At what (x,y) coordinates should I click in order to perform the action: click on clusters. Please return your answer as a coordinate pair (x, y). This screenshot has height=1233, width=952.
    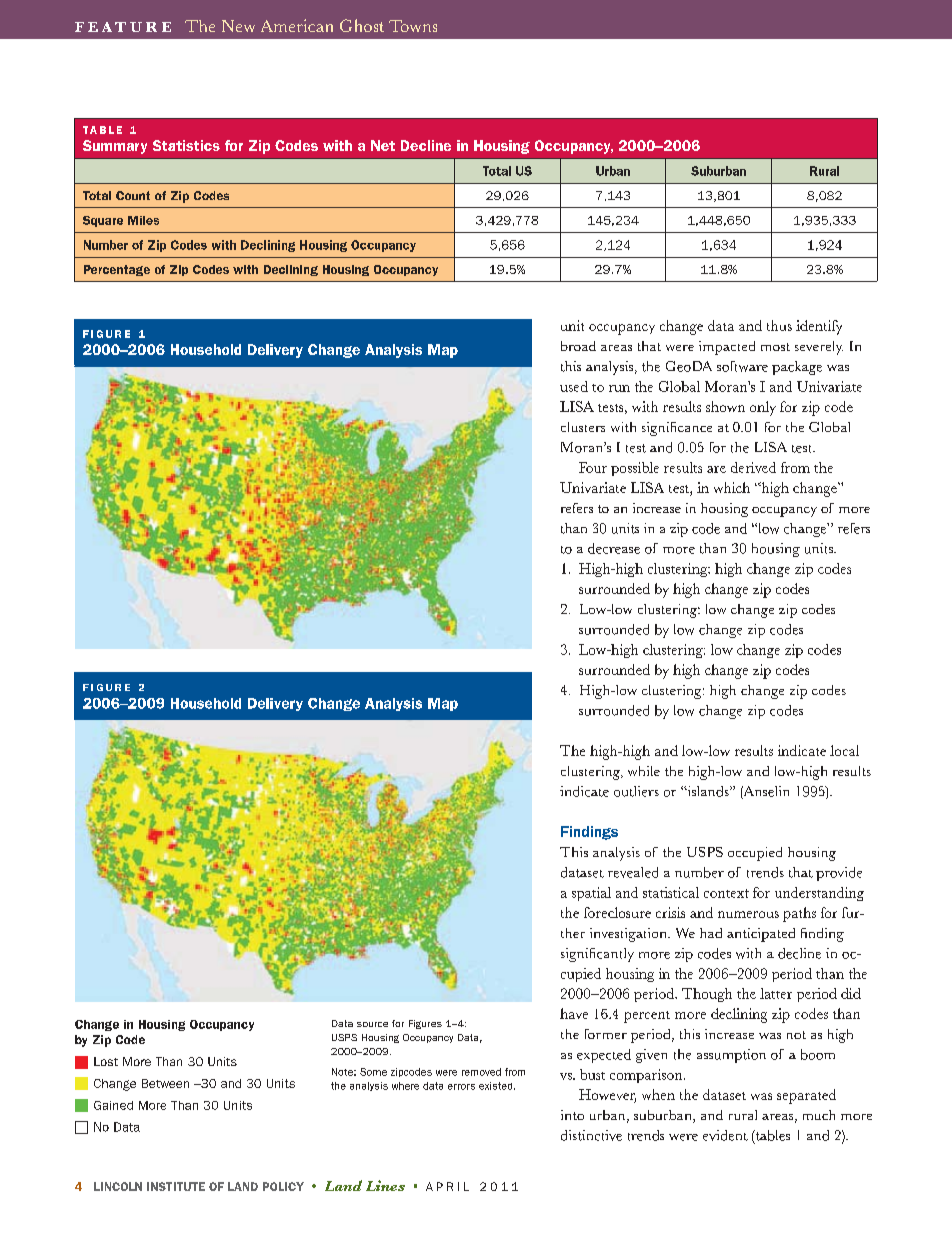
    Looking at the image, I should click on (583, 427).
